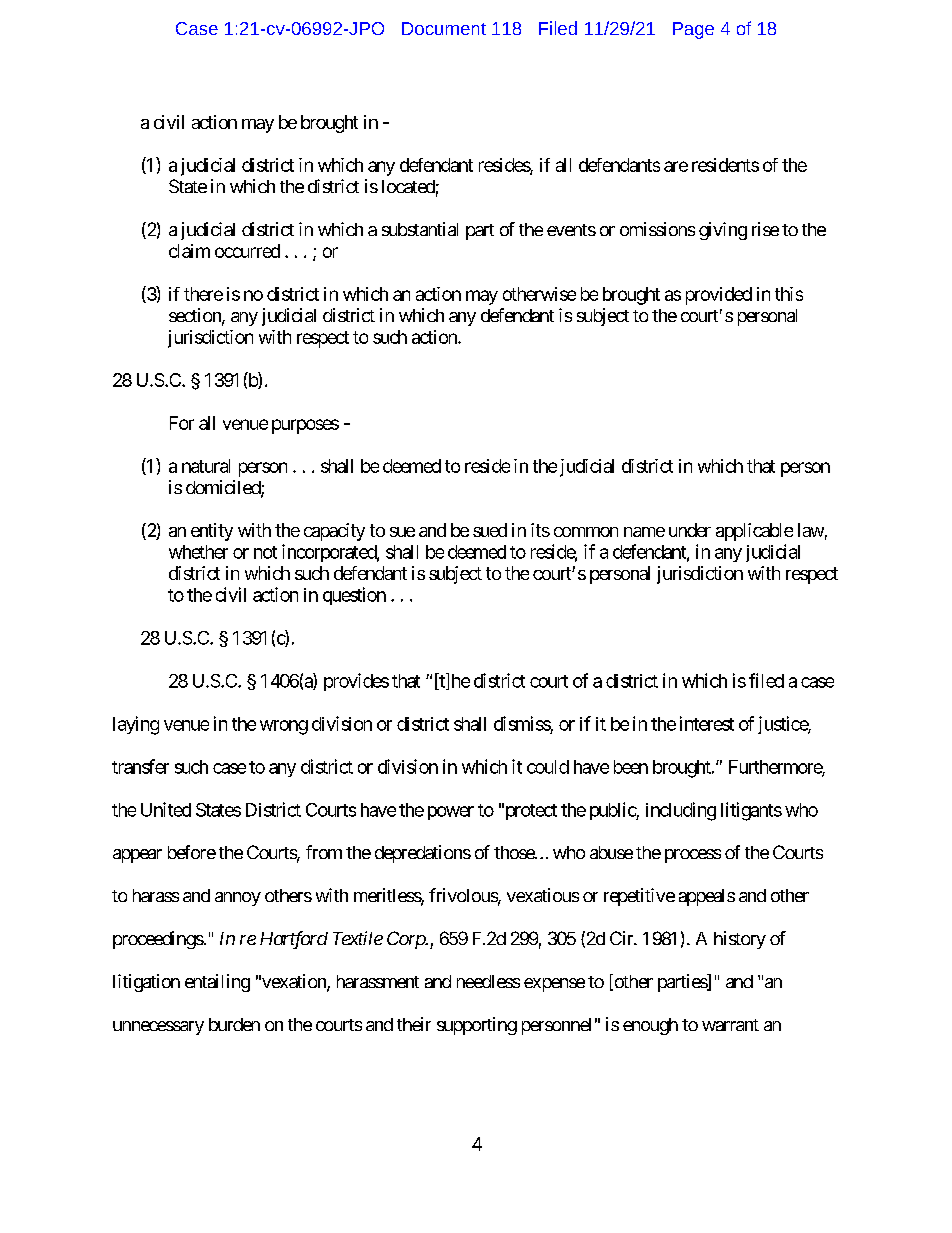 Image resolution: width=952 pixels, height=1233 pixels. What do you see at coordinates (420, 229) in the image?
I see `substantial` at bounding box center [420, 229].
